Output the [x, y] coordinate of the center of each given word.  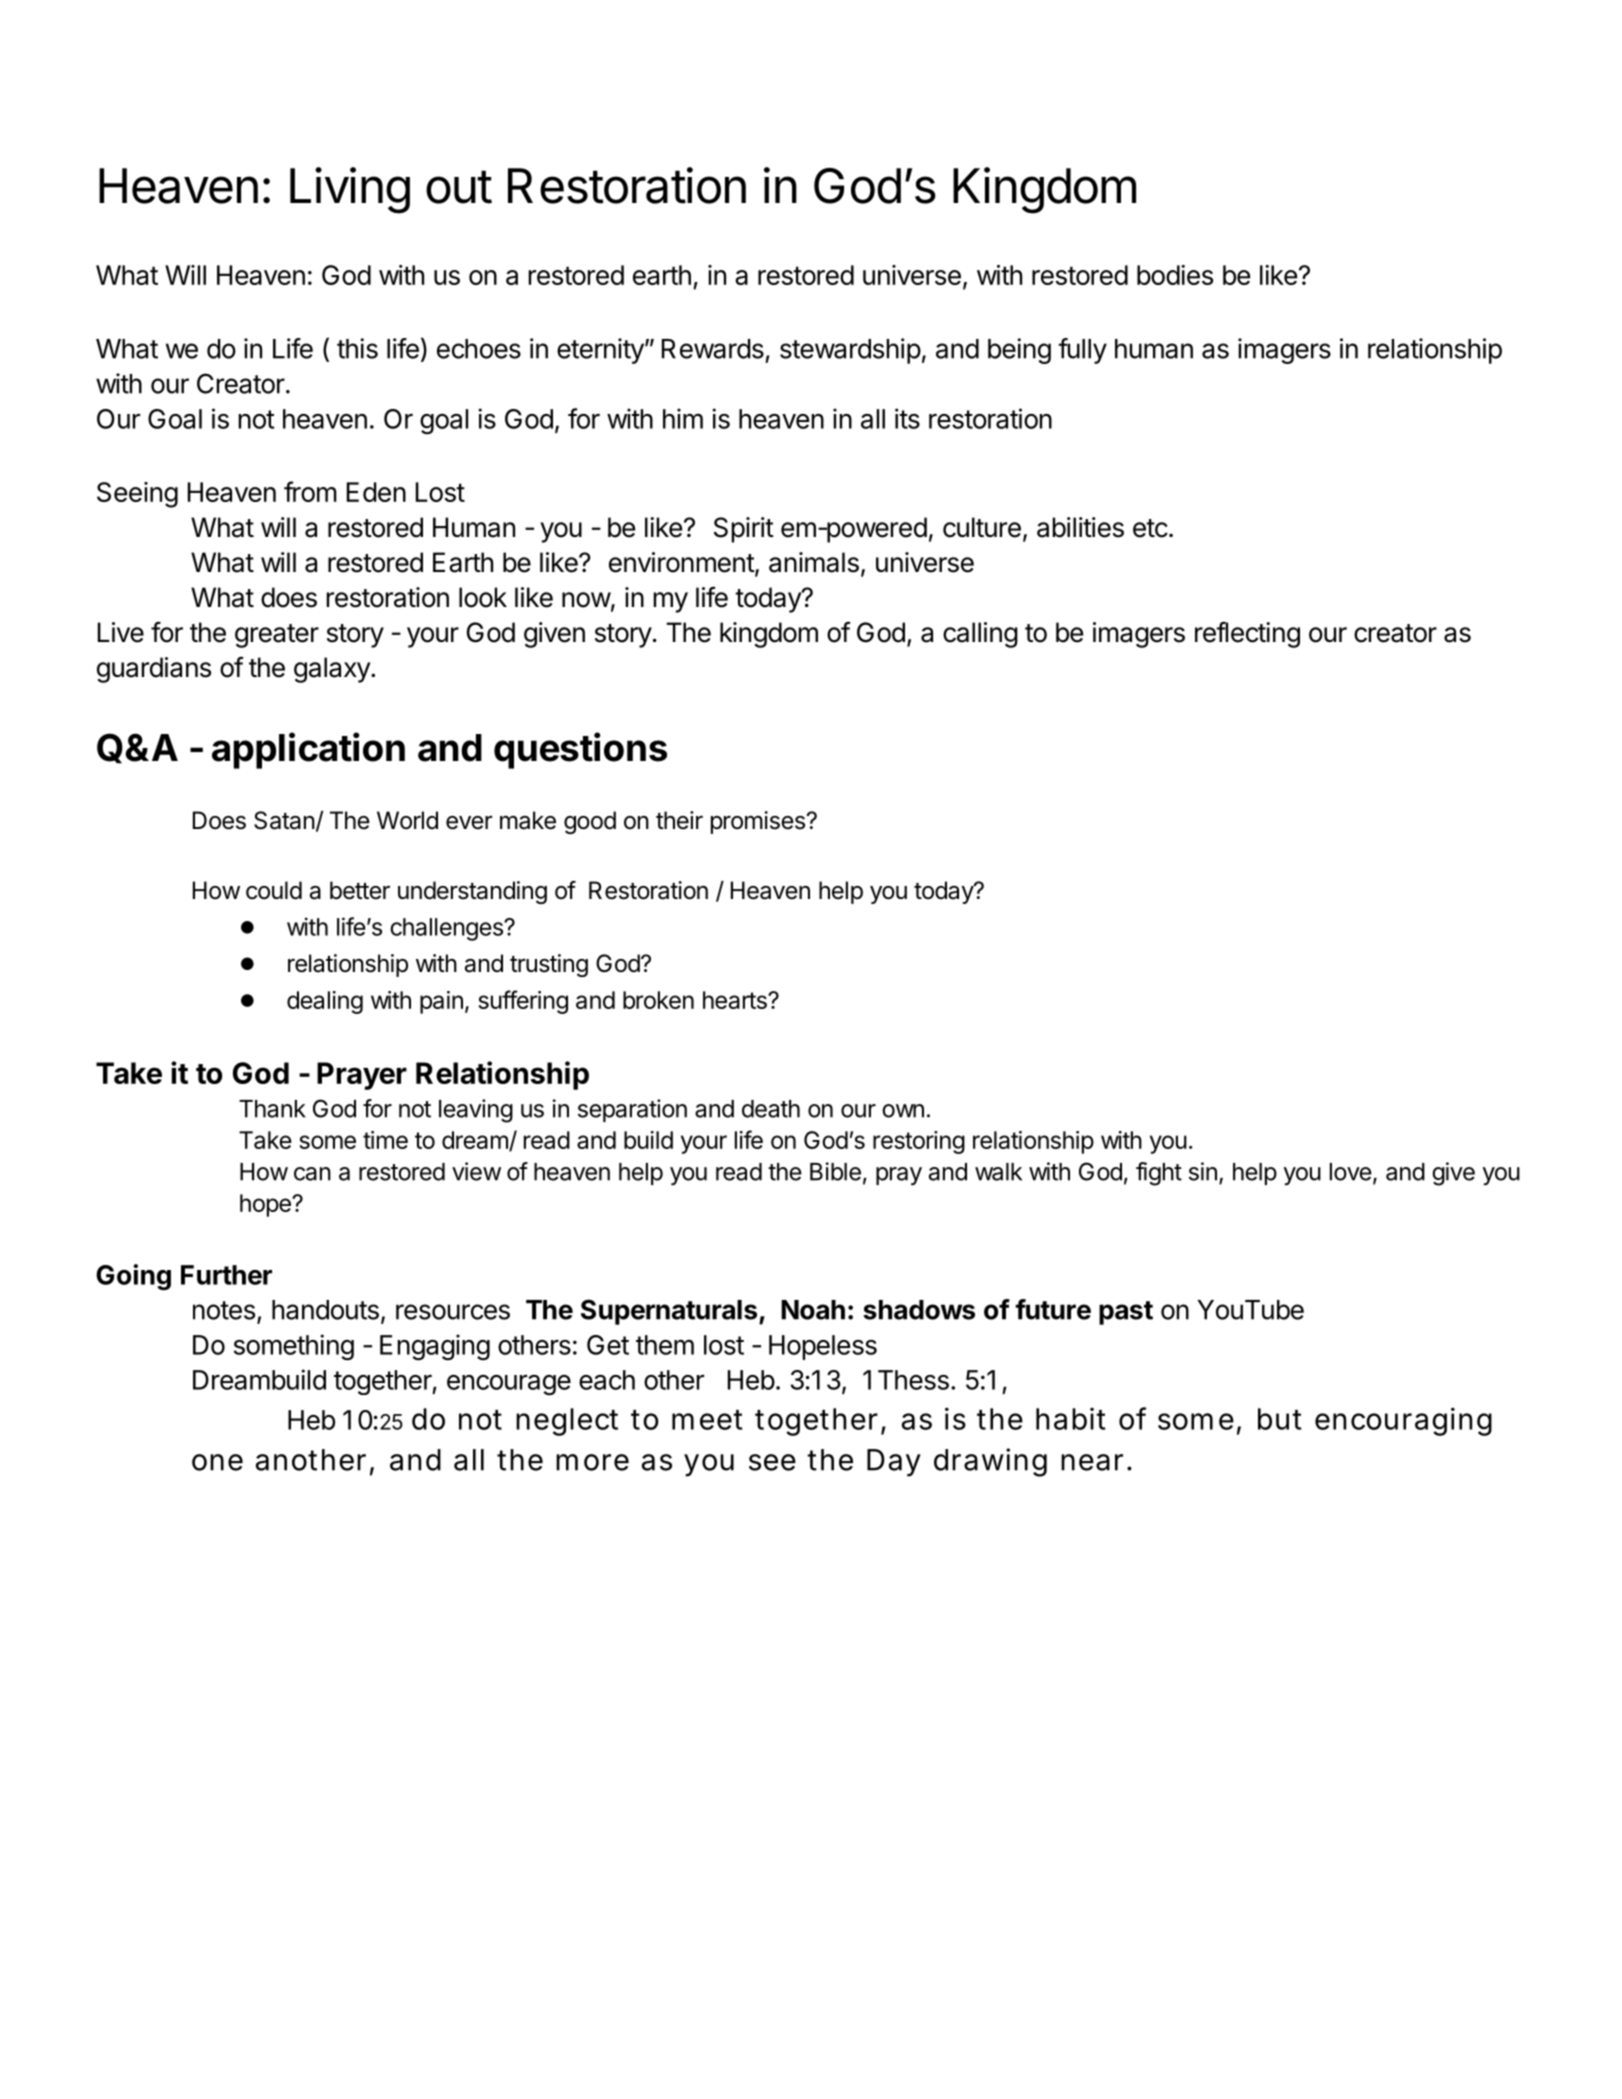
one [217, 1462]
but [1280, 1419]
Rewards [713, 349]
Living [350, 190]
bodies [1175, 275]
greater [277, 636]
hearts [736, 1000]
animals [814, 562]
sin [1203, 1171]
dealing [325, 1002]
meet [707, 1420]
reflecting [1247, 635]
